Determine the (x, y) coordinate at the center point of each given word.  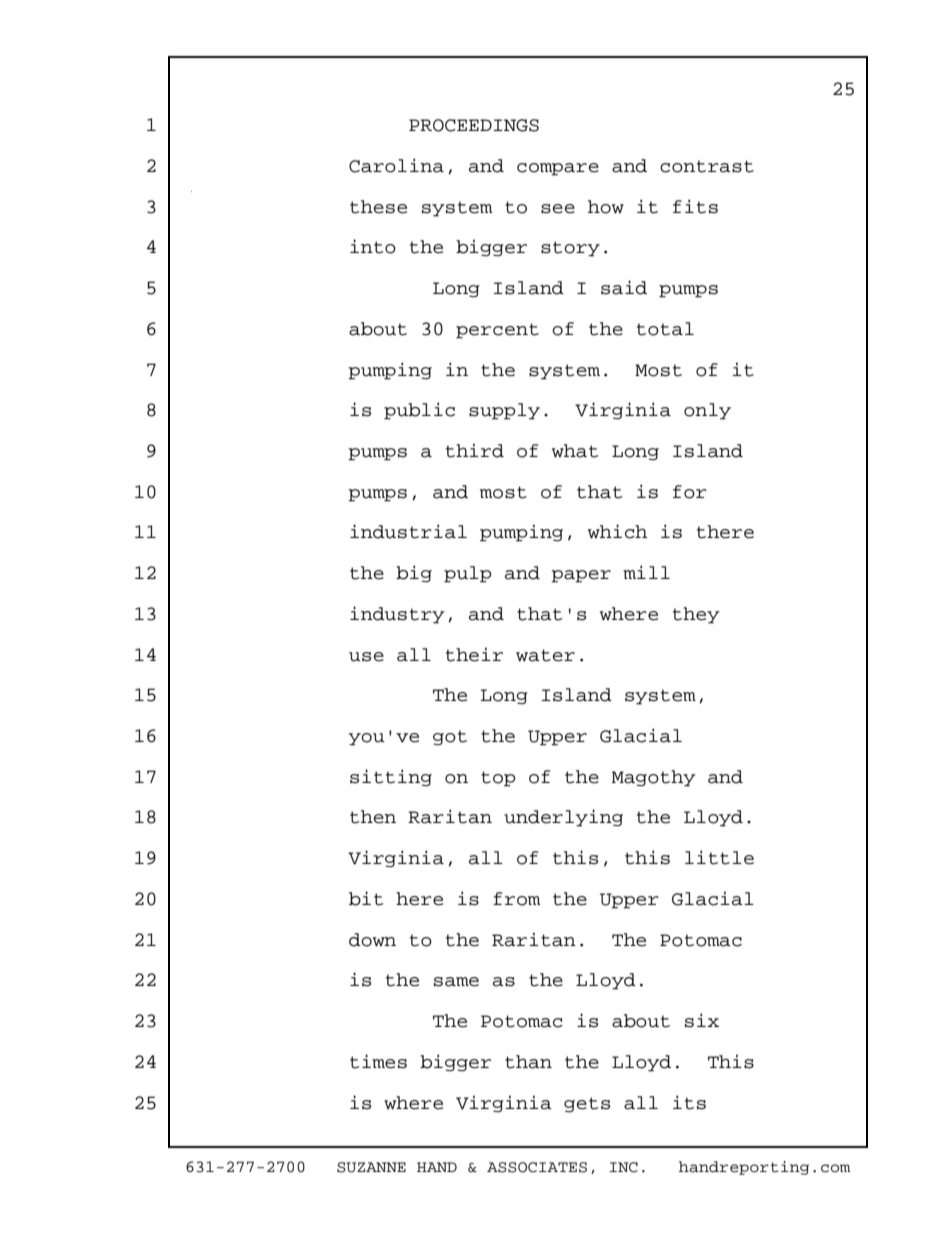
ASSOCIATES (537, 1167)
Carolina (396, 165)
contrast (707, 166)
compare (558, 169)
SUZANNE (371, 1167)
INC (624, 1167)
